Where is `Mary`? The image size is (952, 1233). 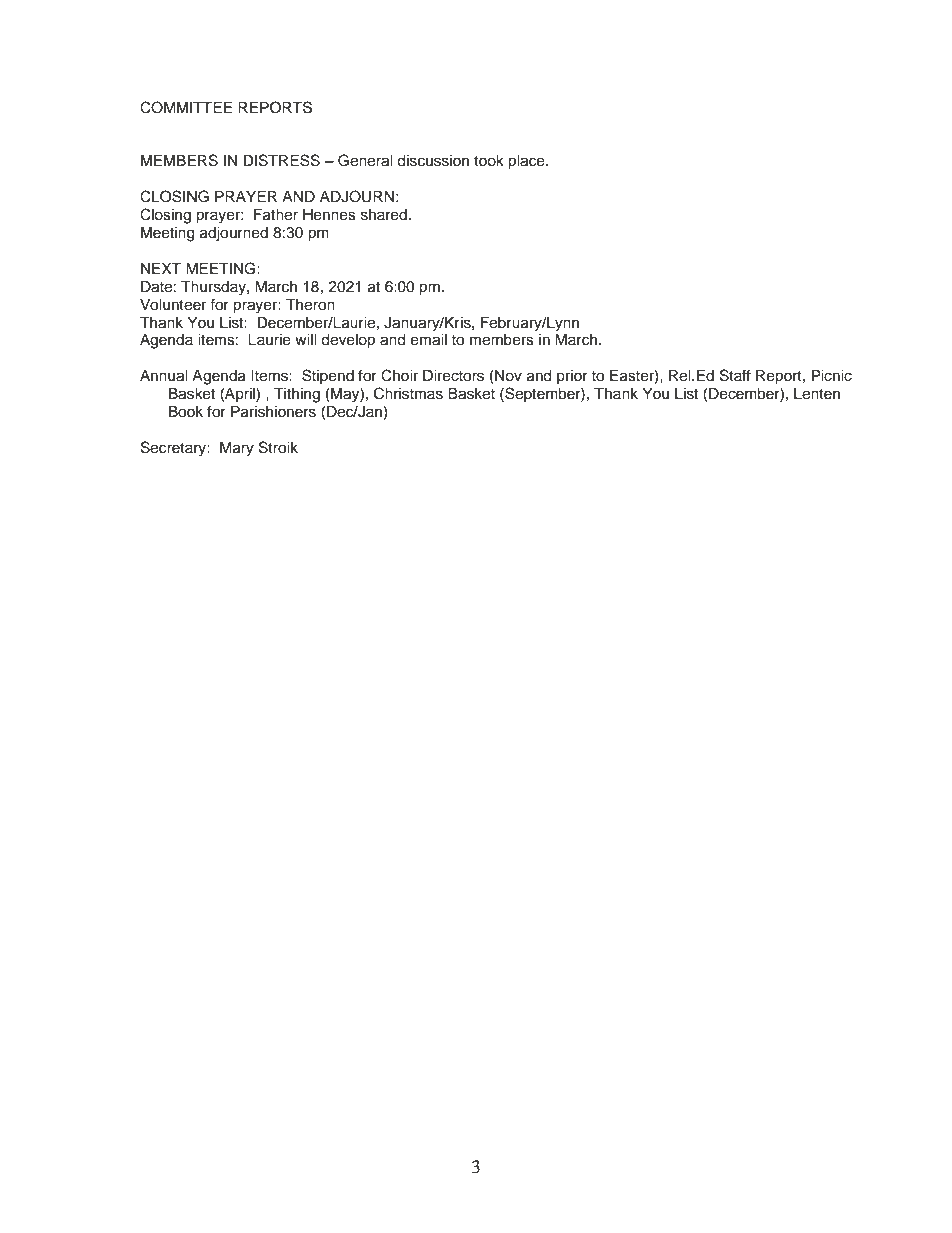
Mary is located at coordinates (237, 449).
